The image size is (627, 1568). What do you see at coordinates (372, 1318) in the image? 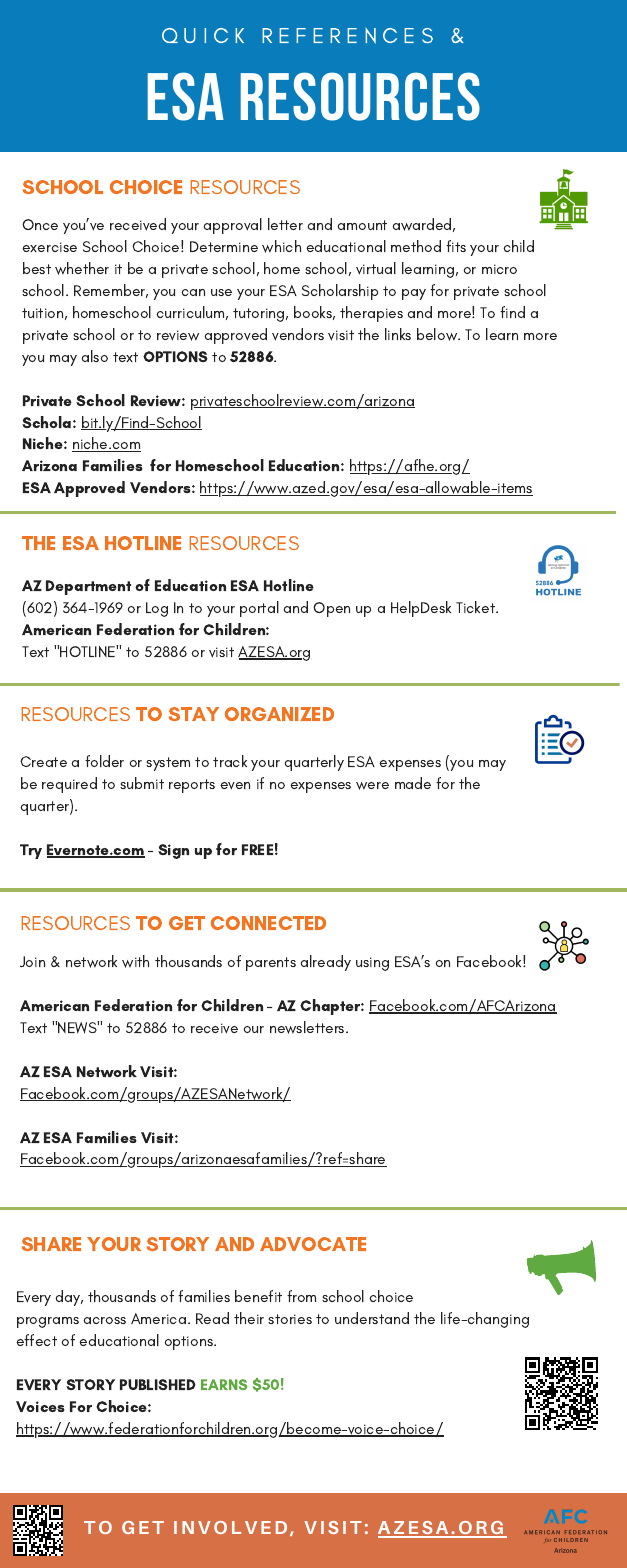
I see `understand` at bounding box center [372, 1318].
